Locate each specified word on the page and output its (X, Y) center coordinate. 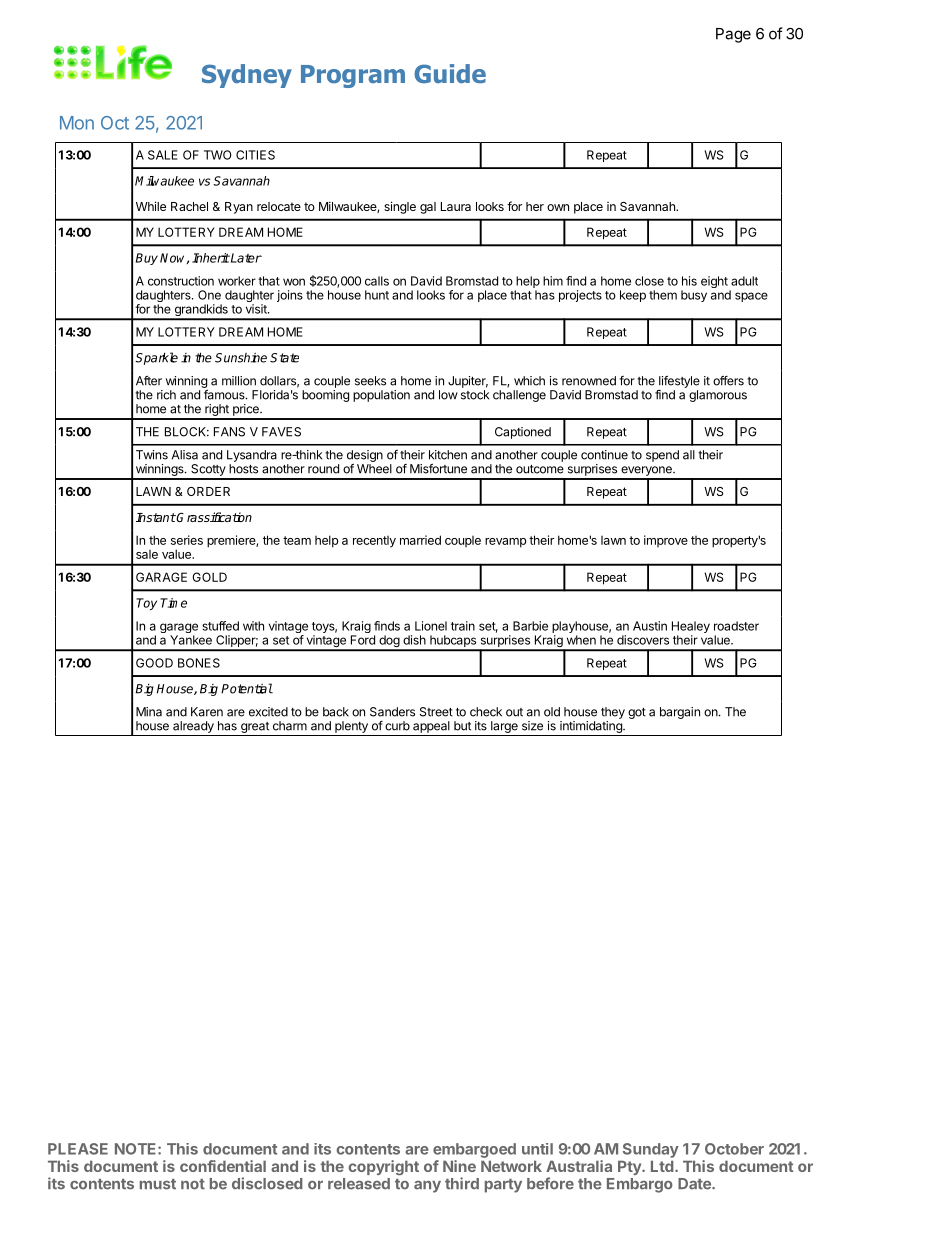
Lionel (431, 626)
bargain (680, 713)
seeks (370, 381)
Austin (650, 626)
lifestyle (679, 382)
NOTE (137, 1149)
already (193, 727)
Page (733, 35)
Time (173, 603)
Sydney (247, 76)
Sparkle (156, 358)
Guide (450, 73)
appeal (431, 727)
